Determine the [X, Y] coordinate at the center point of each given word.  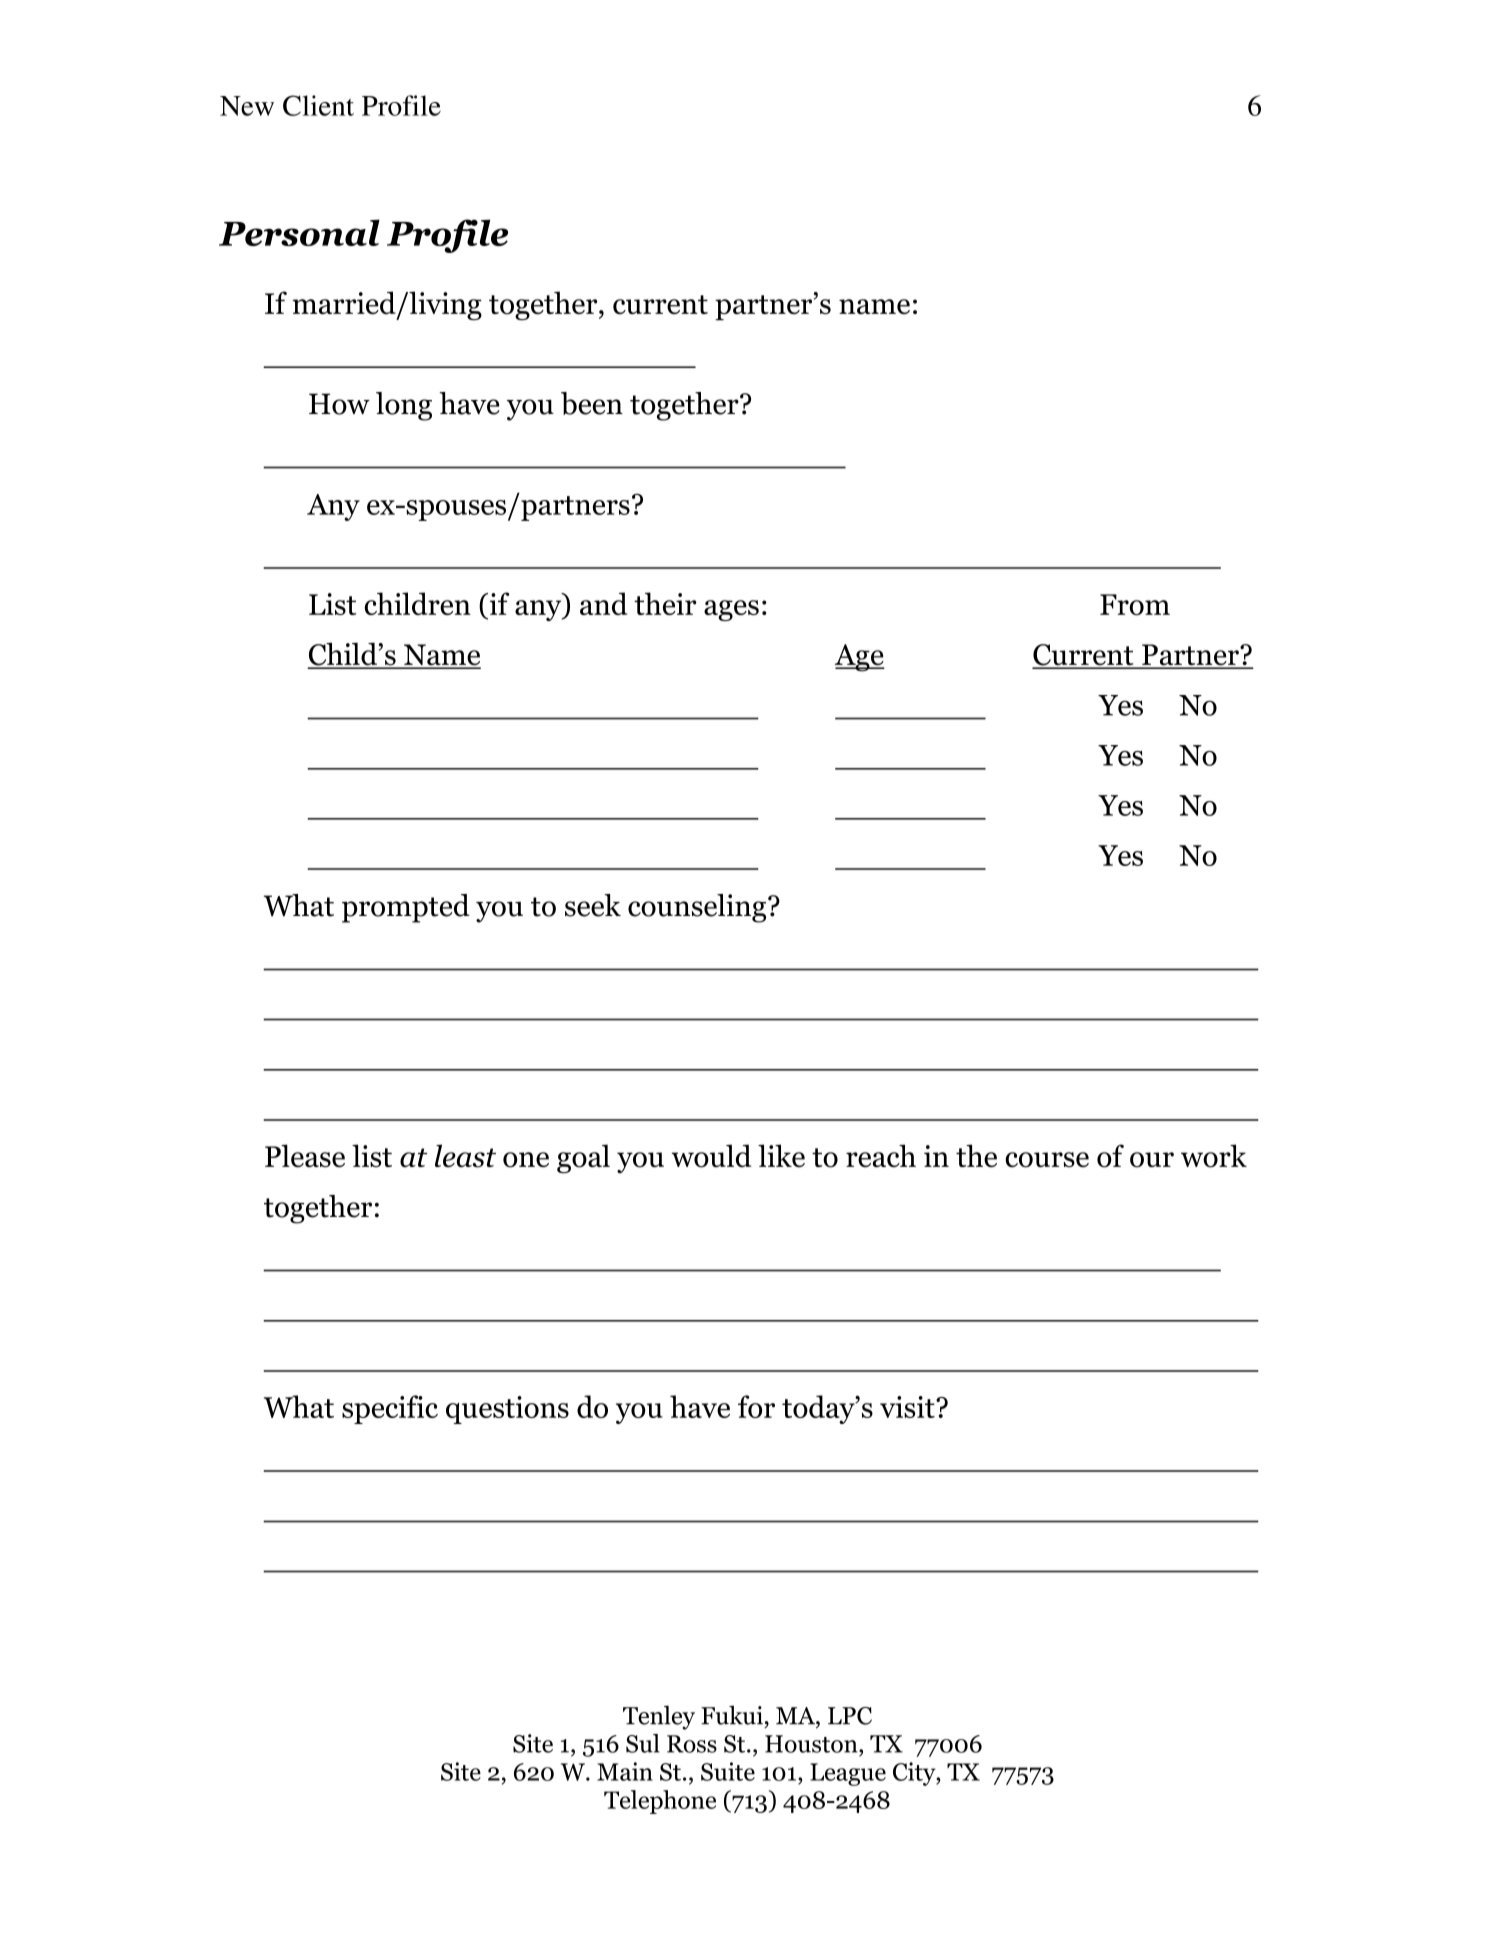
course [1047, 1160]
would [711, 1156]
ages [731, 610]
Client [318, 105]
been [592, 403]
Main [625, 1771]
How [339, 404]
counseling [698, 908]
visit [908, 1407]
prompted [406, 908]
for [756, 1406]
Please [305, 1156]
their [665, 603]
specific [390, 1409]
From [1135, 605]
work [1214, 1156]
